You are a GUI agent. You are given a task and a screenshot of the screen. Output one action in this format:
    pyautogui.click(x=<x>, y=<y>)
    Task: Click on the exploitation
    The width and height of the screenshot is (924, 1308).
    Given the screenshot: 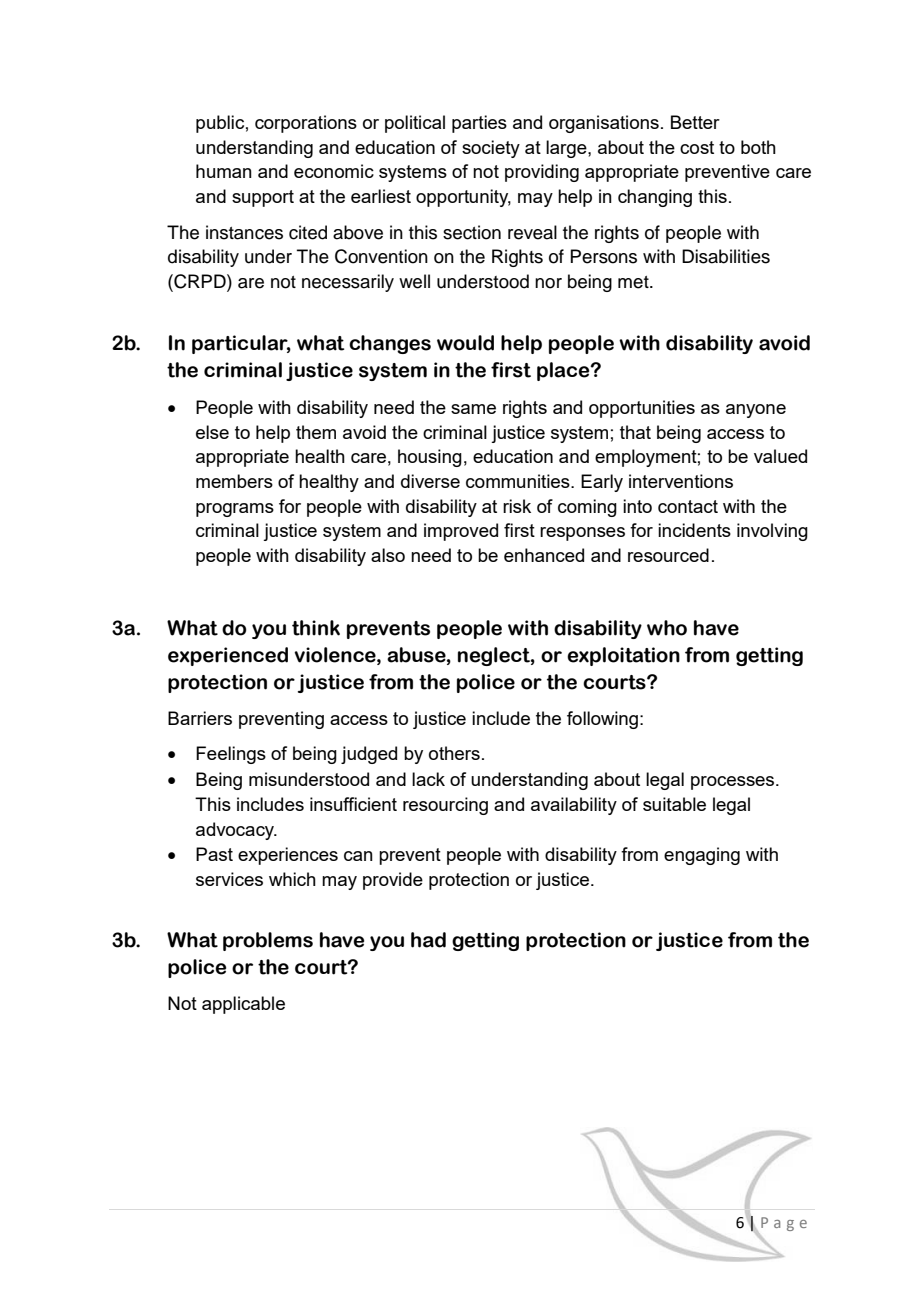 What is the action you would take?
    pyautogui.click(x=623, y=656)
